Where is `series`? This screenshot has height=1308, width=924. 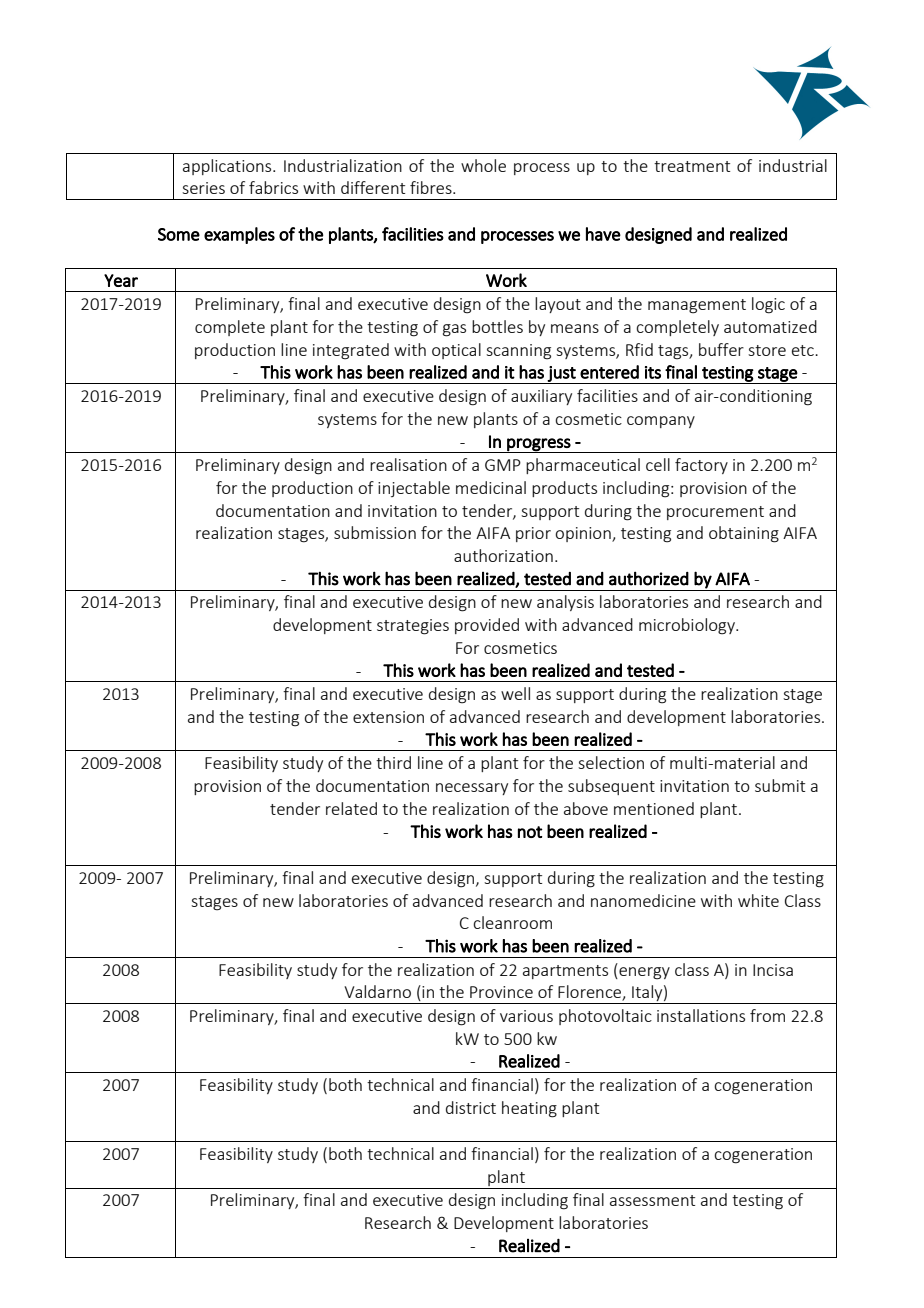
series is located at coordinates (203, 188).
